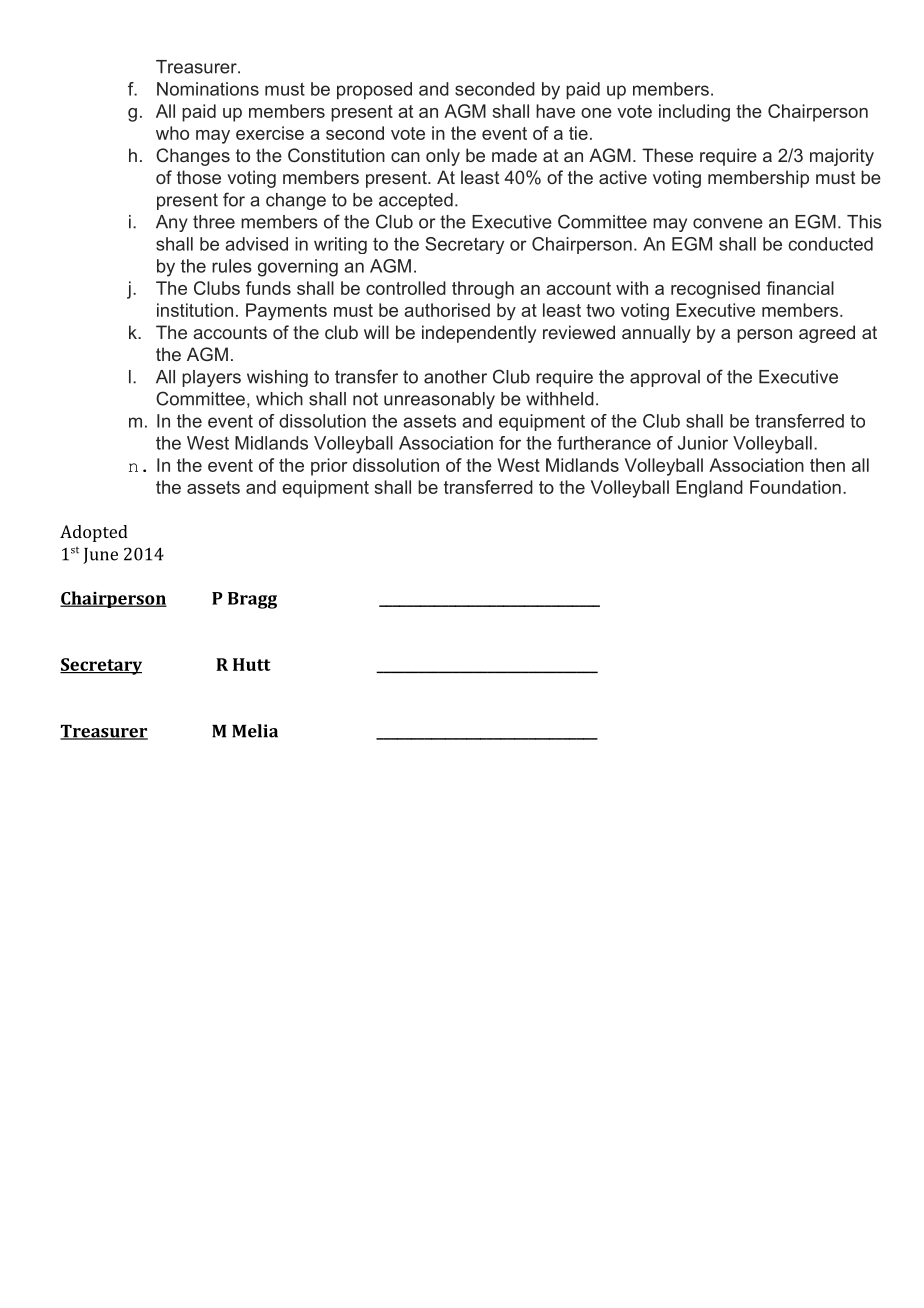  Describe the element at coordinates (252, 664) in the document. I see `Hutt` at that location.
